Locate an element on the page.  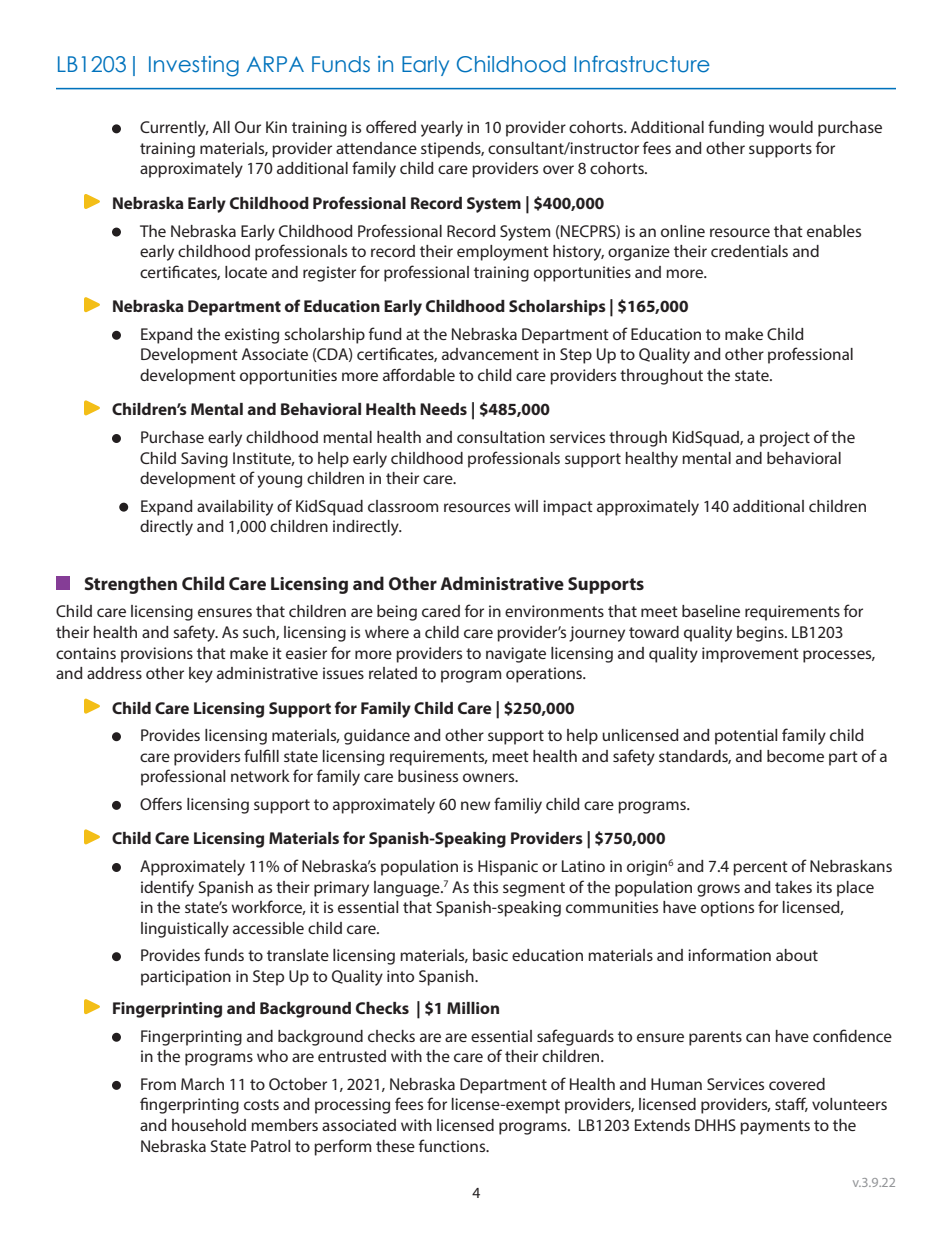
potential is located at coordinates (746, 737).
